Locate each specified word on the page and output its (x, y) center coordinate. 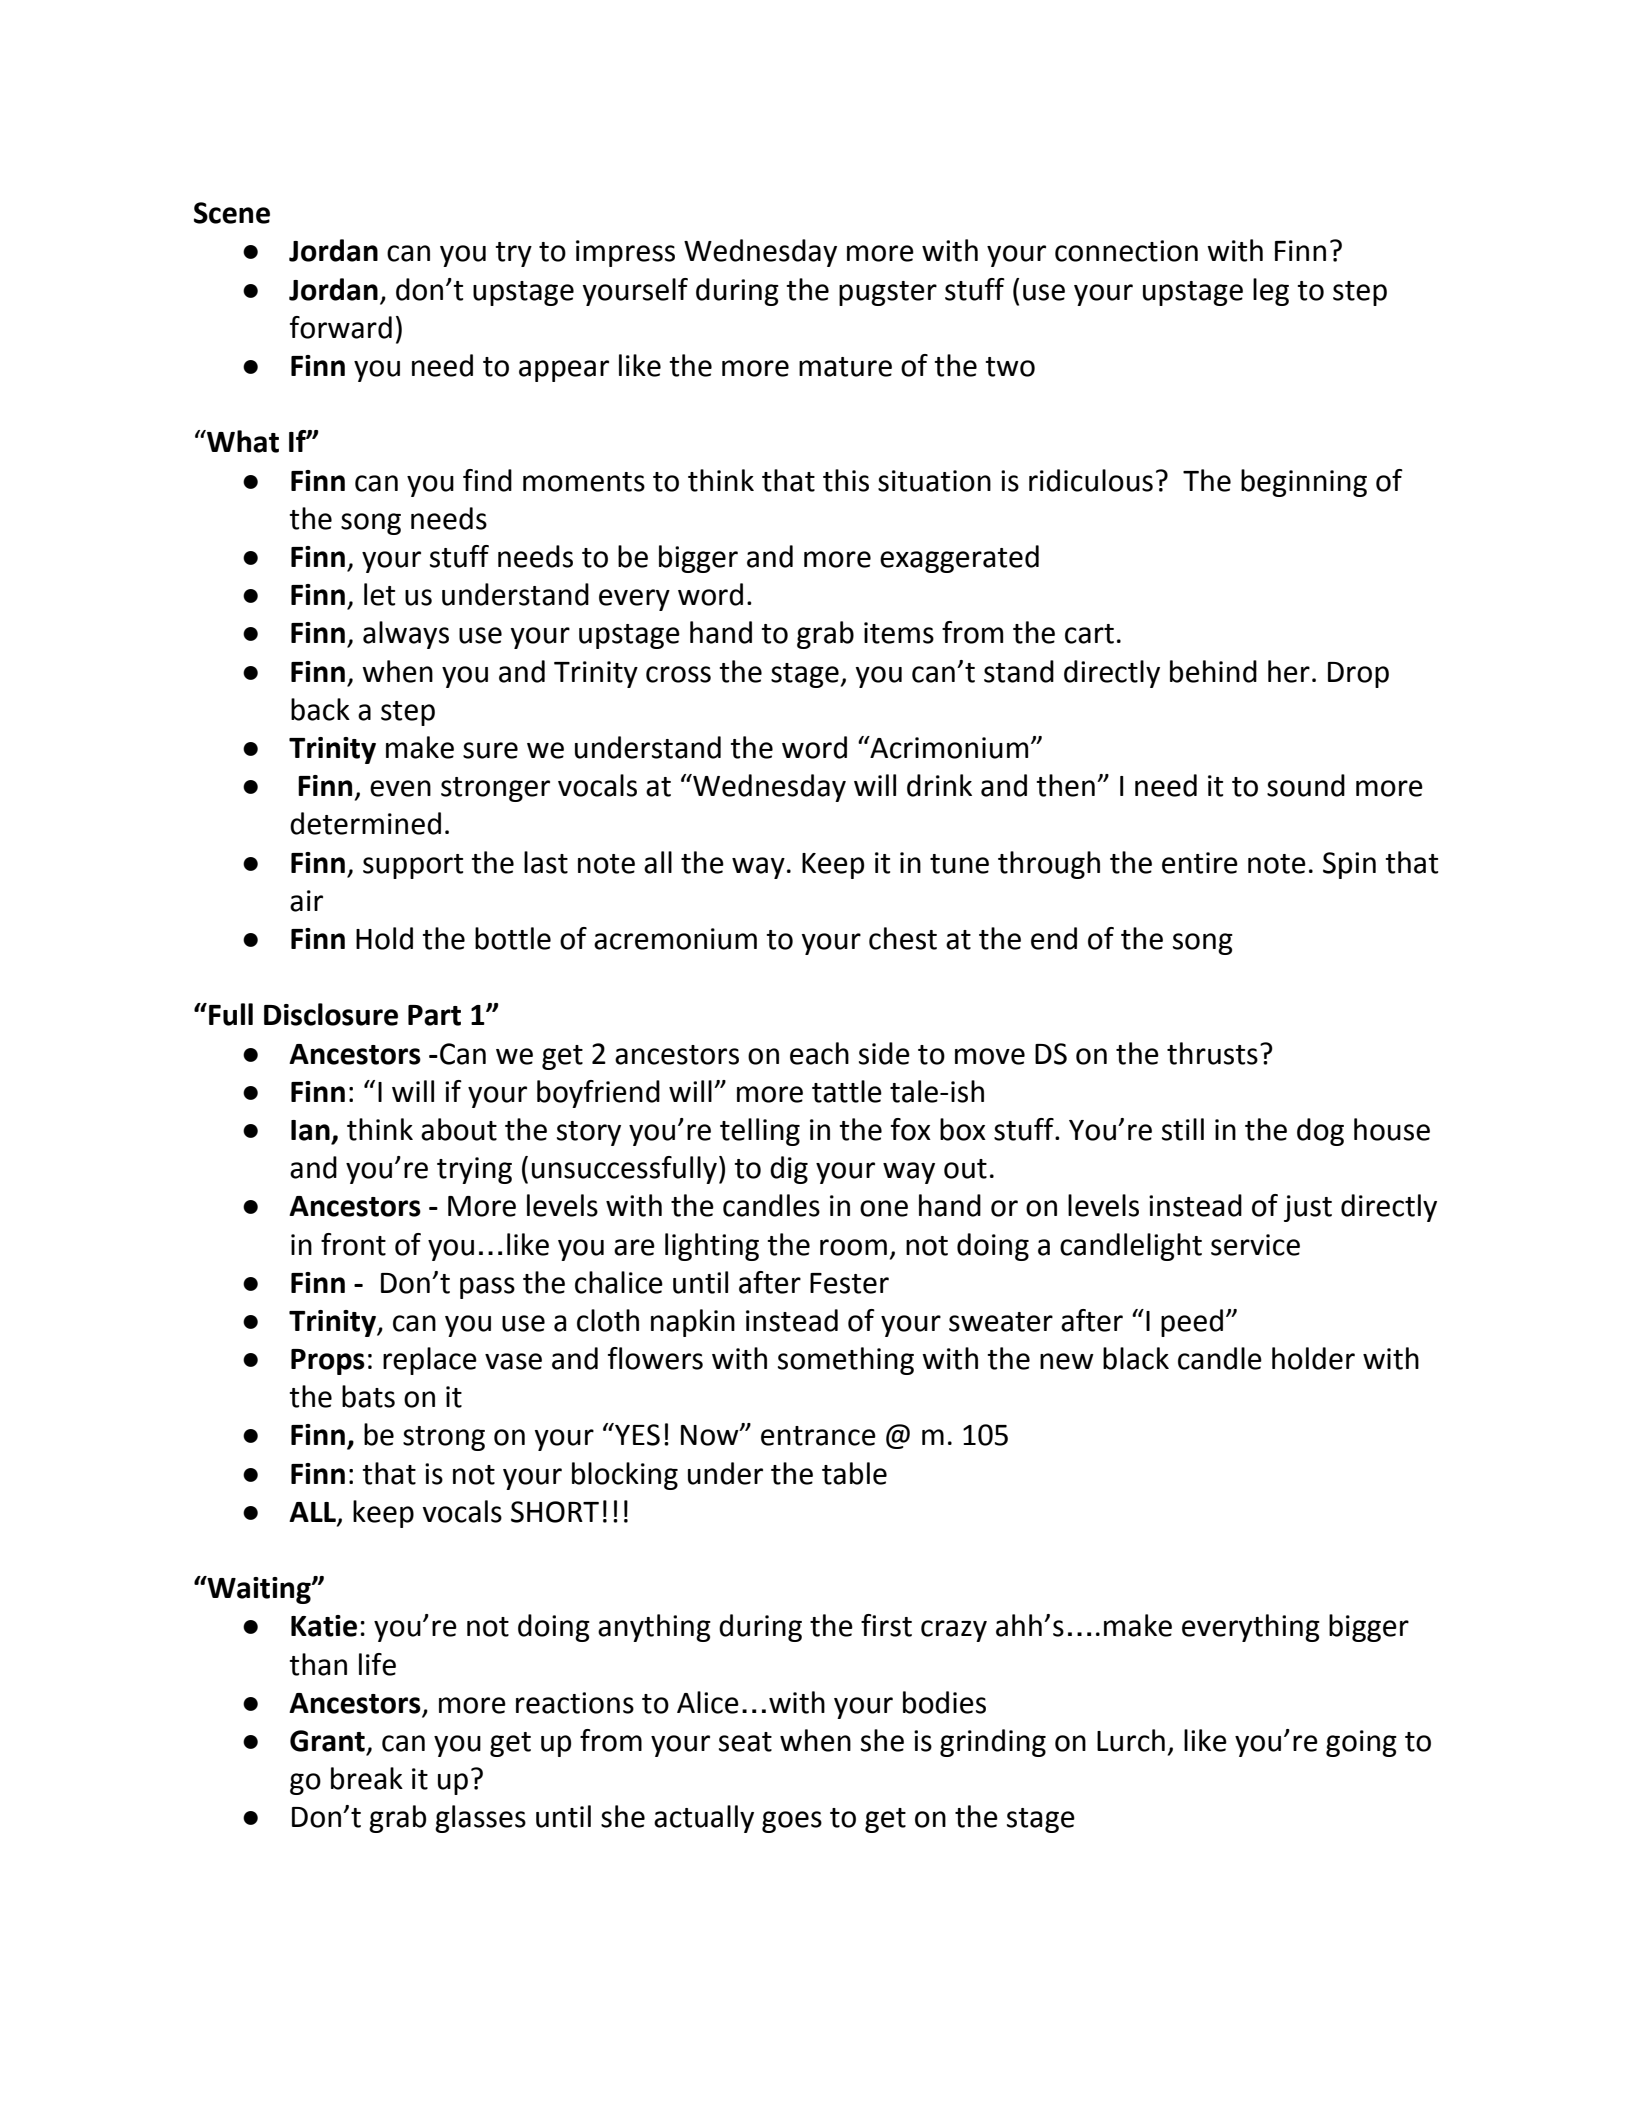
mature (845, 367)
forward (341, 327)
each (819, 1053)
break (367, 1778)
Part (434, 1015)
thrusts (1212, 1053)
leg (1271, 292)
